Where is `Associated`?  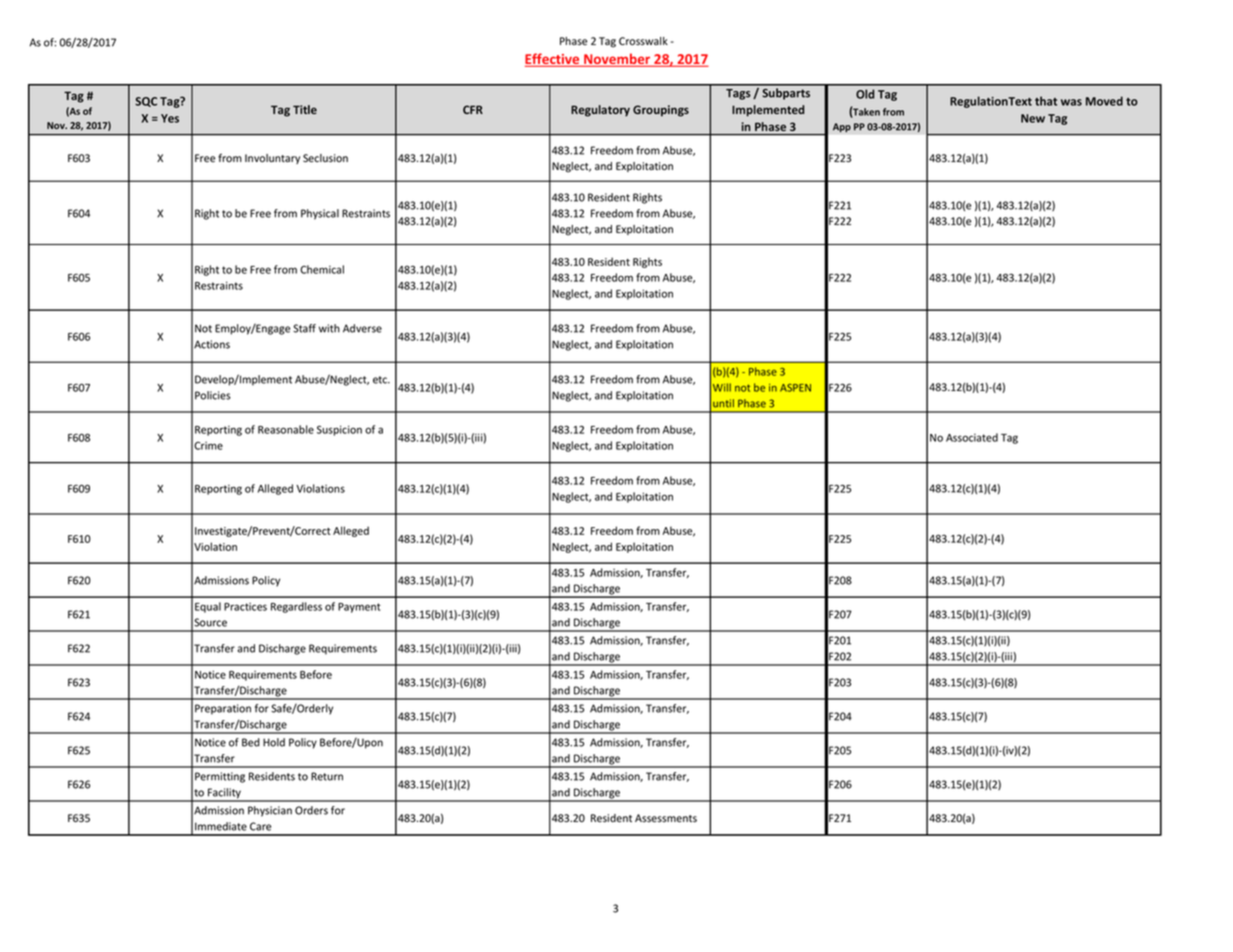 Associated is located at coordinates (972, 437).
